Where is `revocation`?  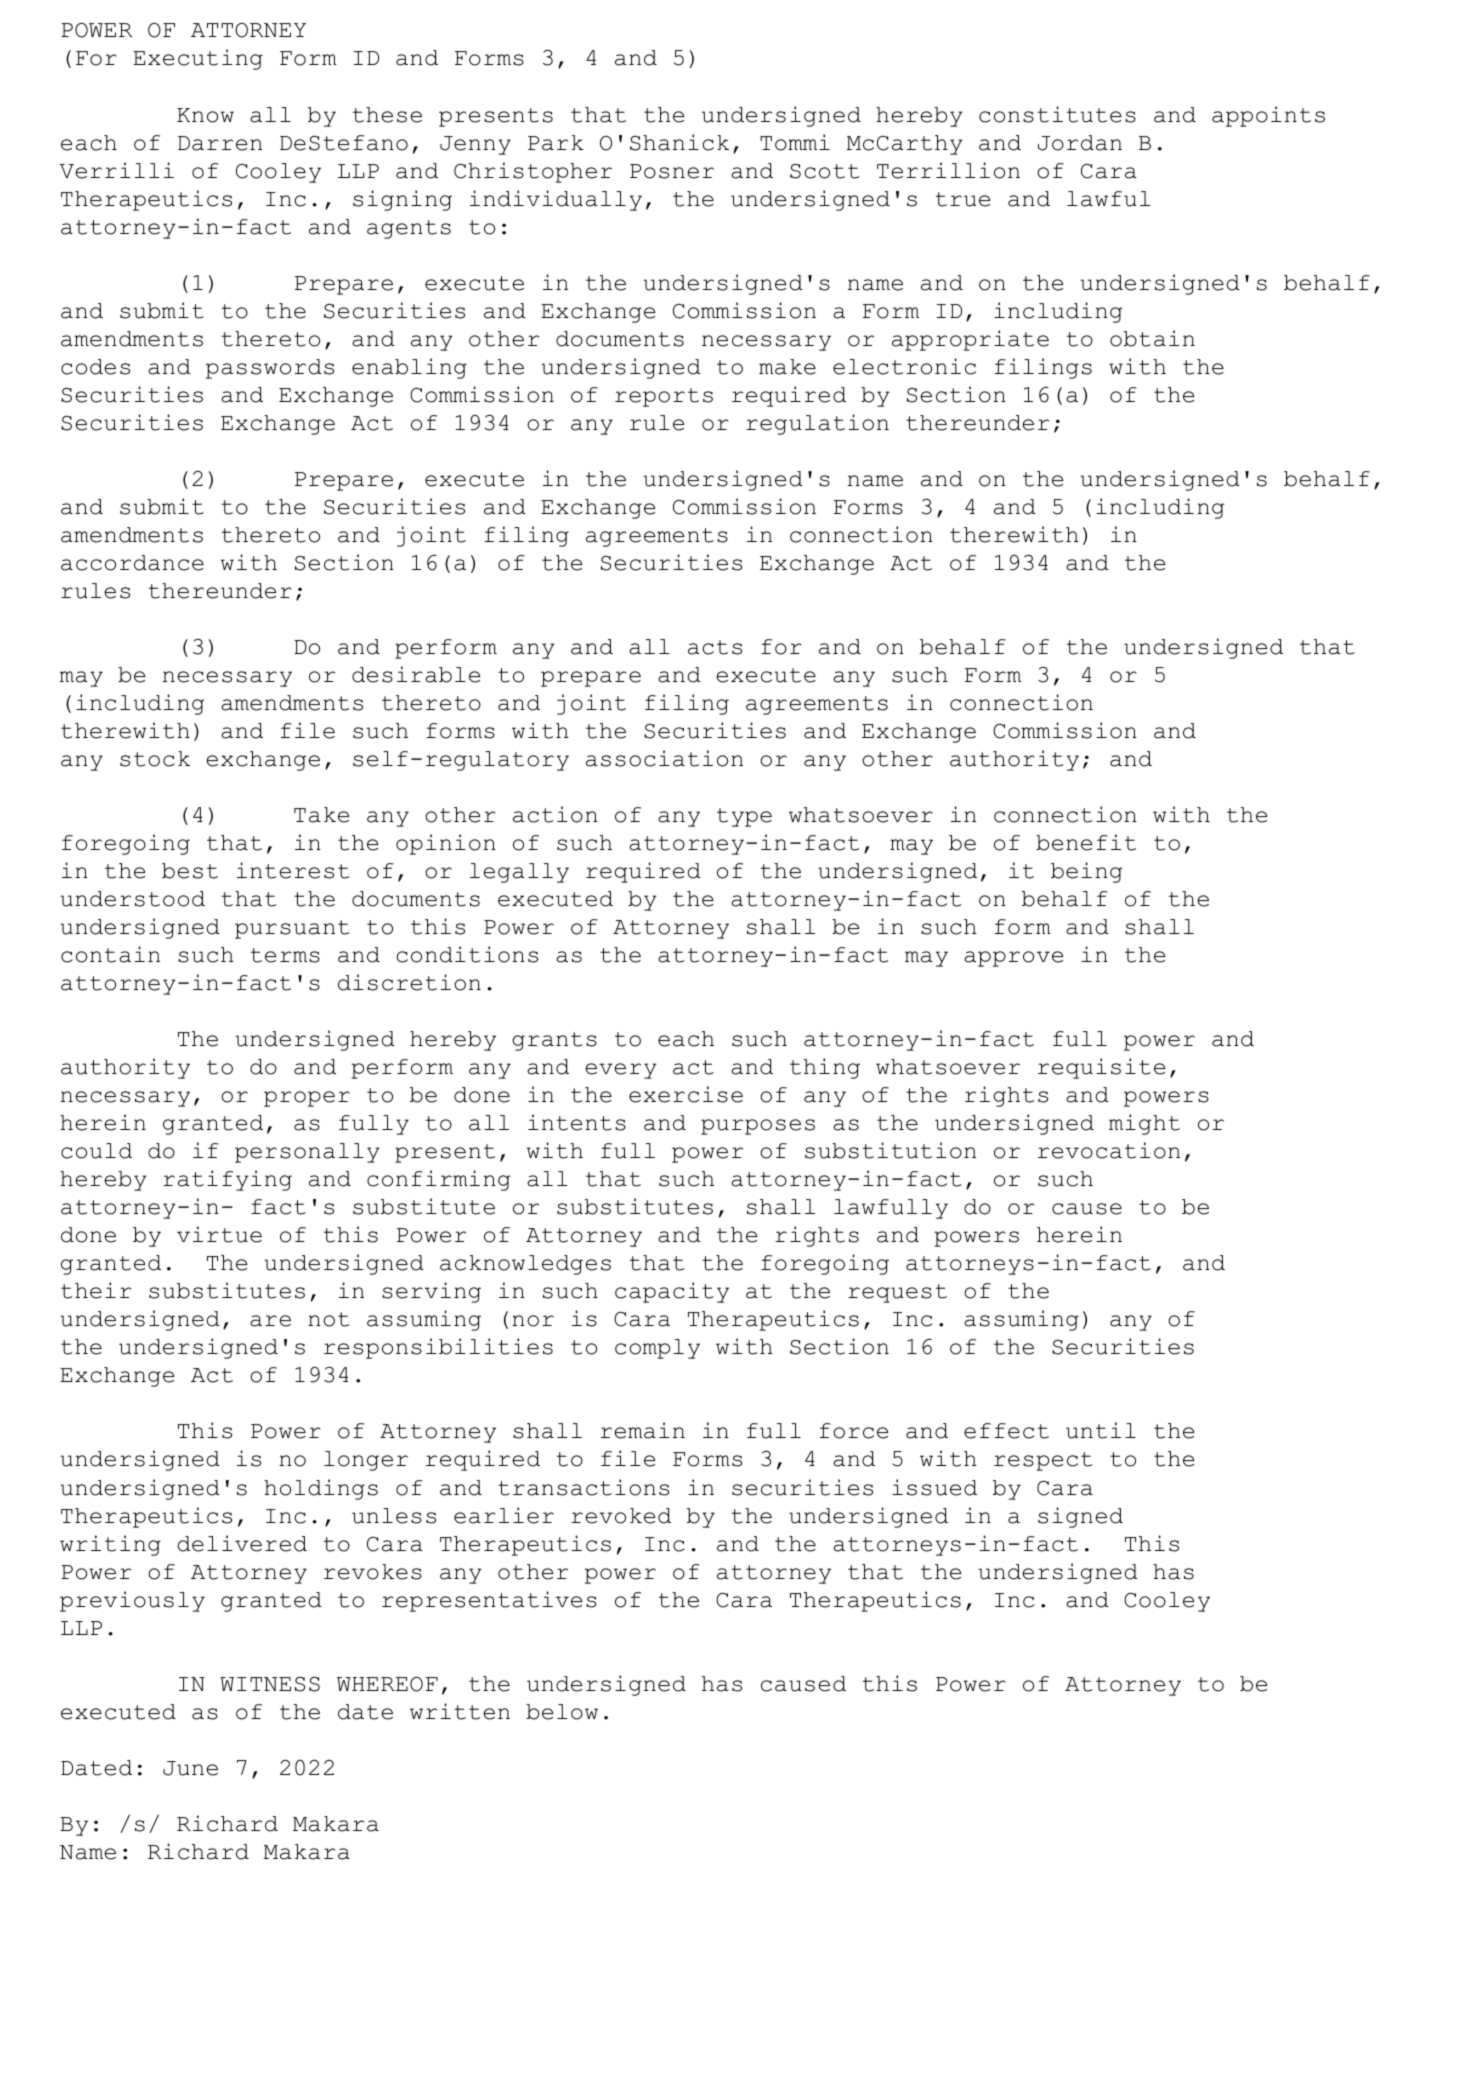
revocation is located at coordinates (1109, 1150).
